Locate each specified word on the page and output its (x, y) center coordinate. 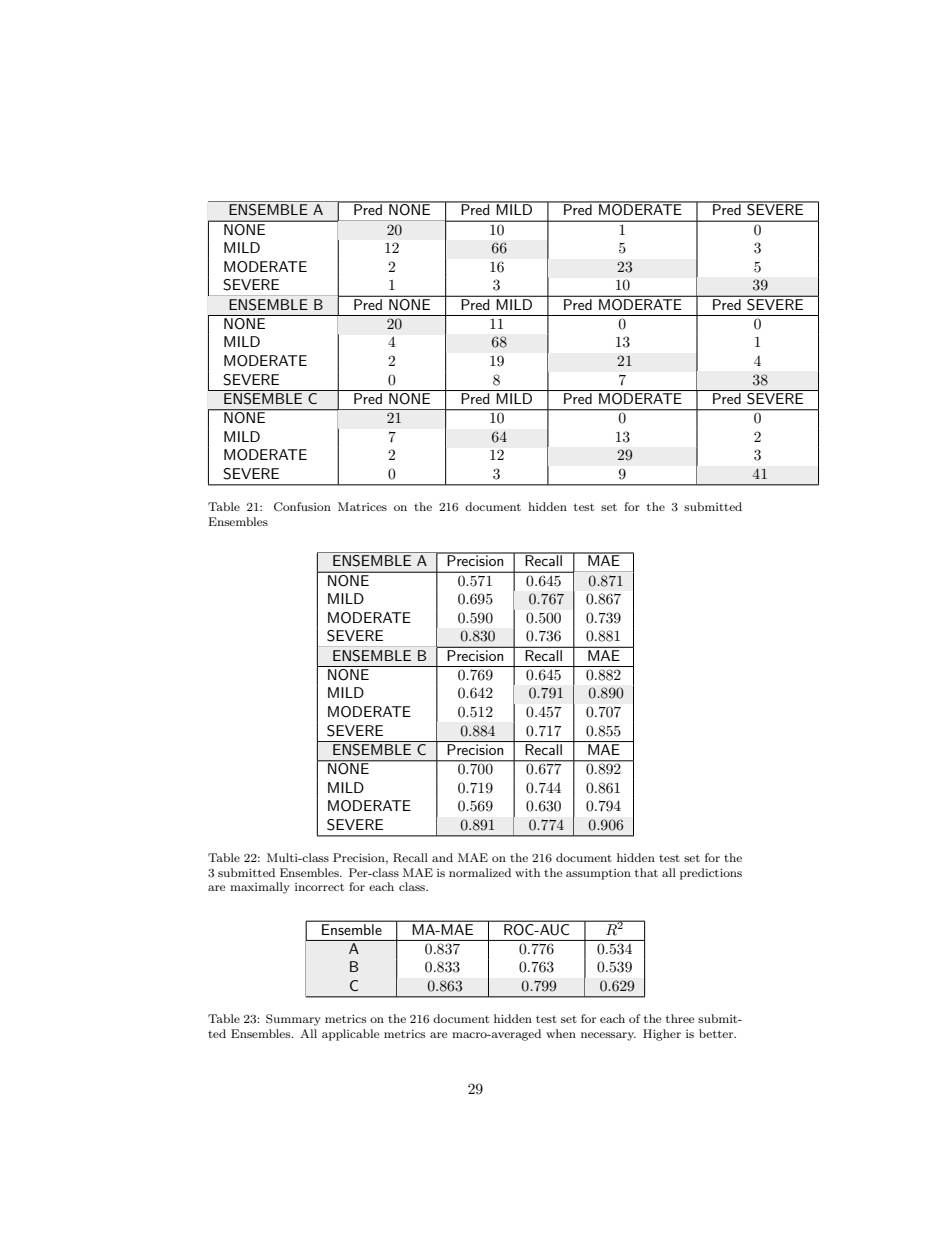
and (442, 857)
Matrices (362, 506)
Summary (293, 1020)
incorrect (319, 887)
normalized (480, 872)
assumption (598, 874)
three (680, 1018)
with (527, 872)
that (646, 872)
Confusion (302, 507)
